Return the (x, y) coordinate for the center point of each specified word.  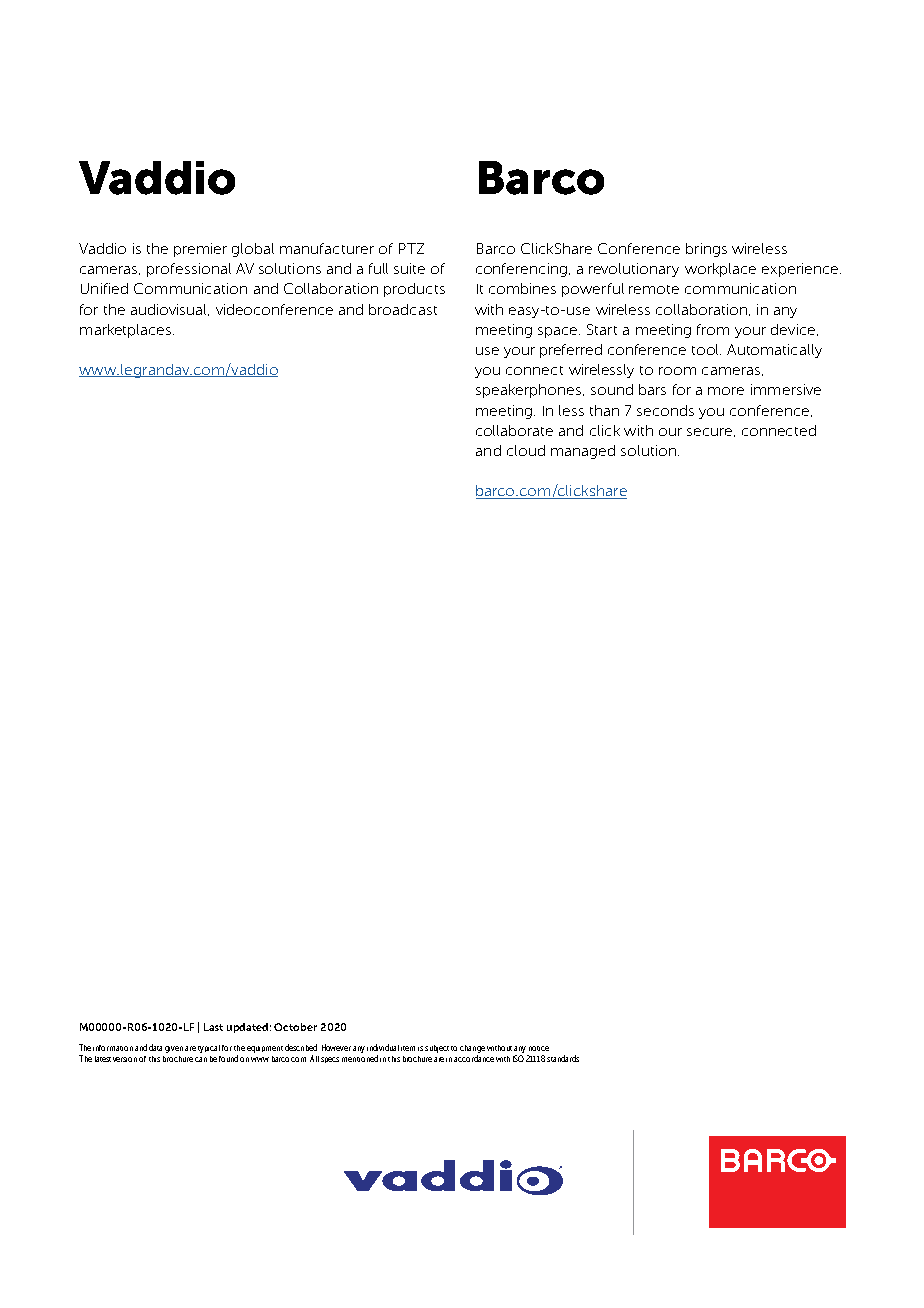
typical (209, 1049)
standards (563, 1058)
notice (539, 1048)
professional (189, 270)
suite (409, 268)
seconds (665, 410)
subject (437, 1049)
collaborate (514, 430)
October (295, 1027)
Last (213, 1027)
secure (711, 432)
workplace (720, 270)
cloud (526, 450)
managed (583, 452)
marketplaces (127, 331)
